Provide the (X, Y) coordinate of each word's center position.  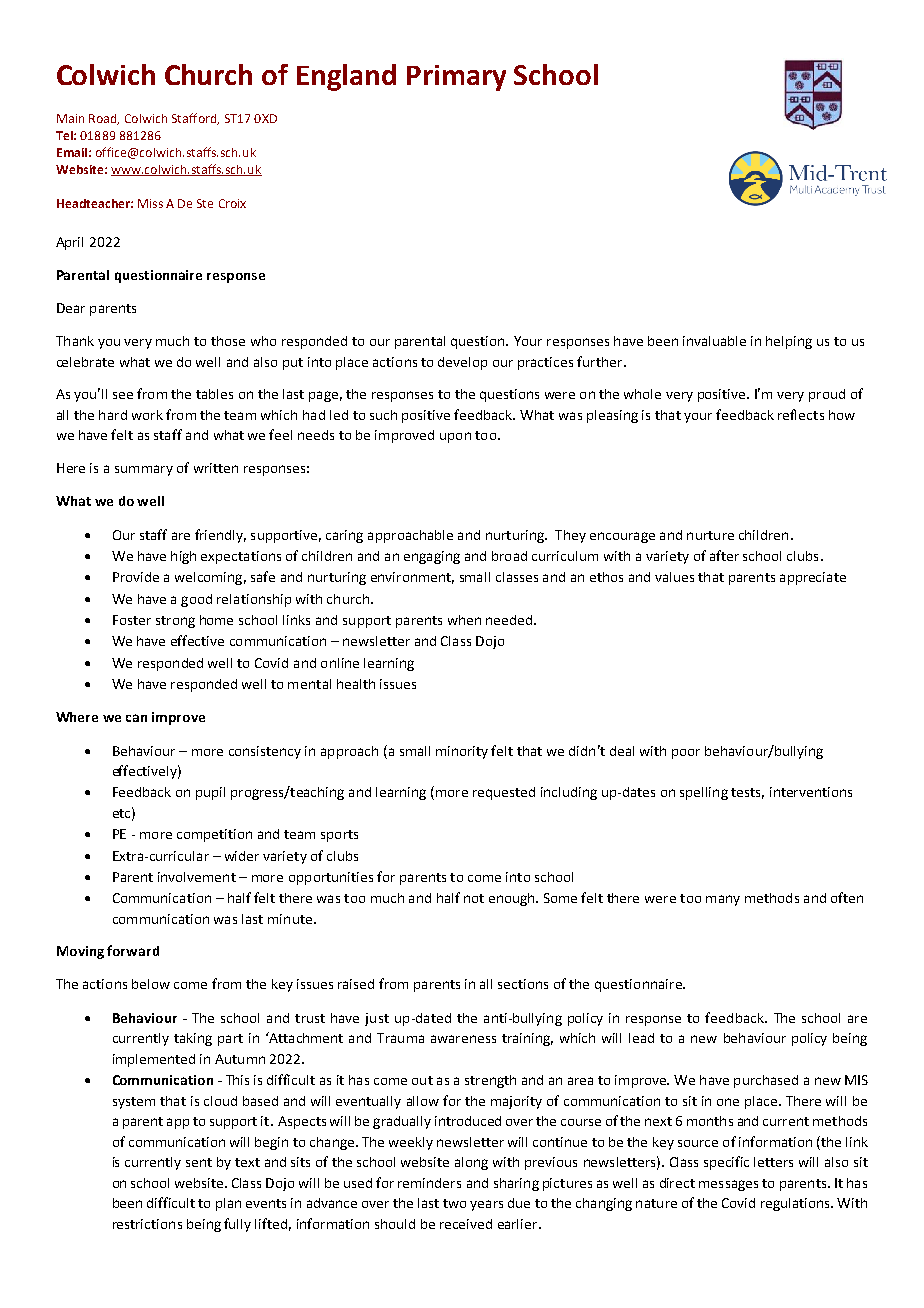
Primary (456, 78)
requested (504, 793)
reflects (801, 414)
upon (455, 437)
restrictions (147, 1224)
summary (144, 470)
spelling (704, 793)
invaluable (714, 341)
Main (70, 118)
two (454, 1203)
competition (214, 835)
